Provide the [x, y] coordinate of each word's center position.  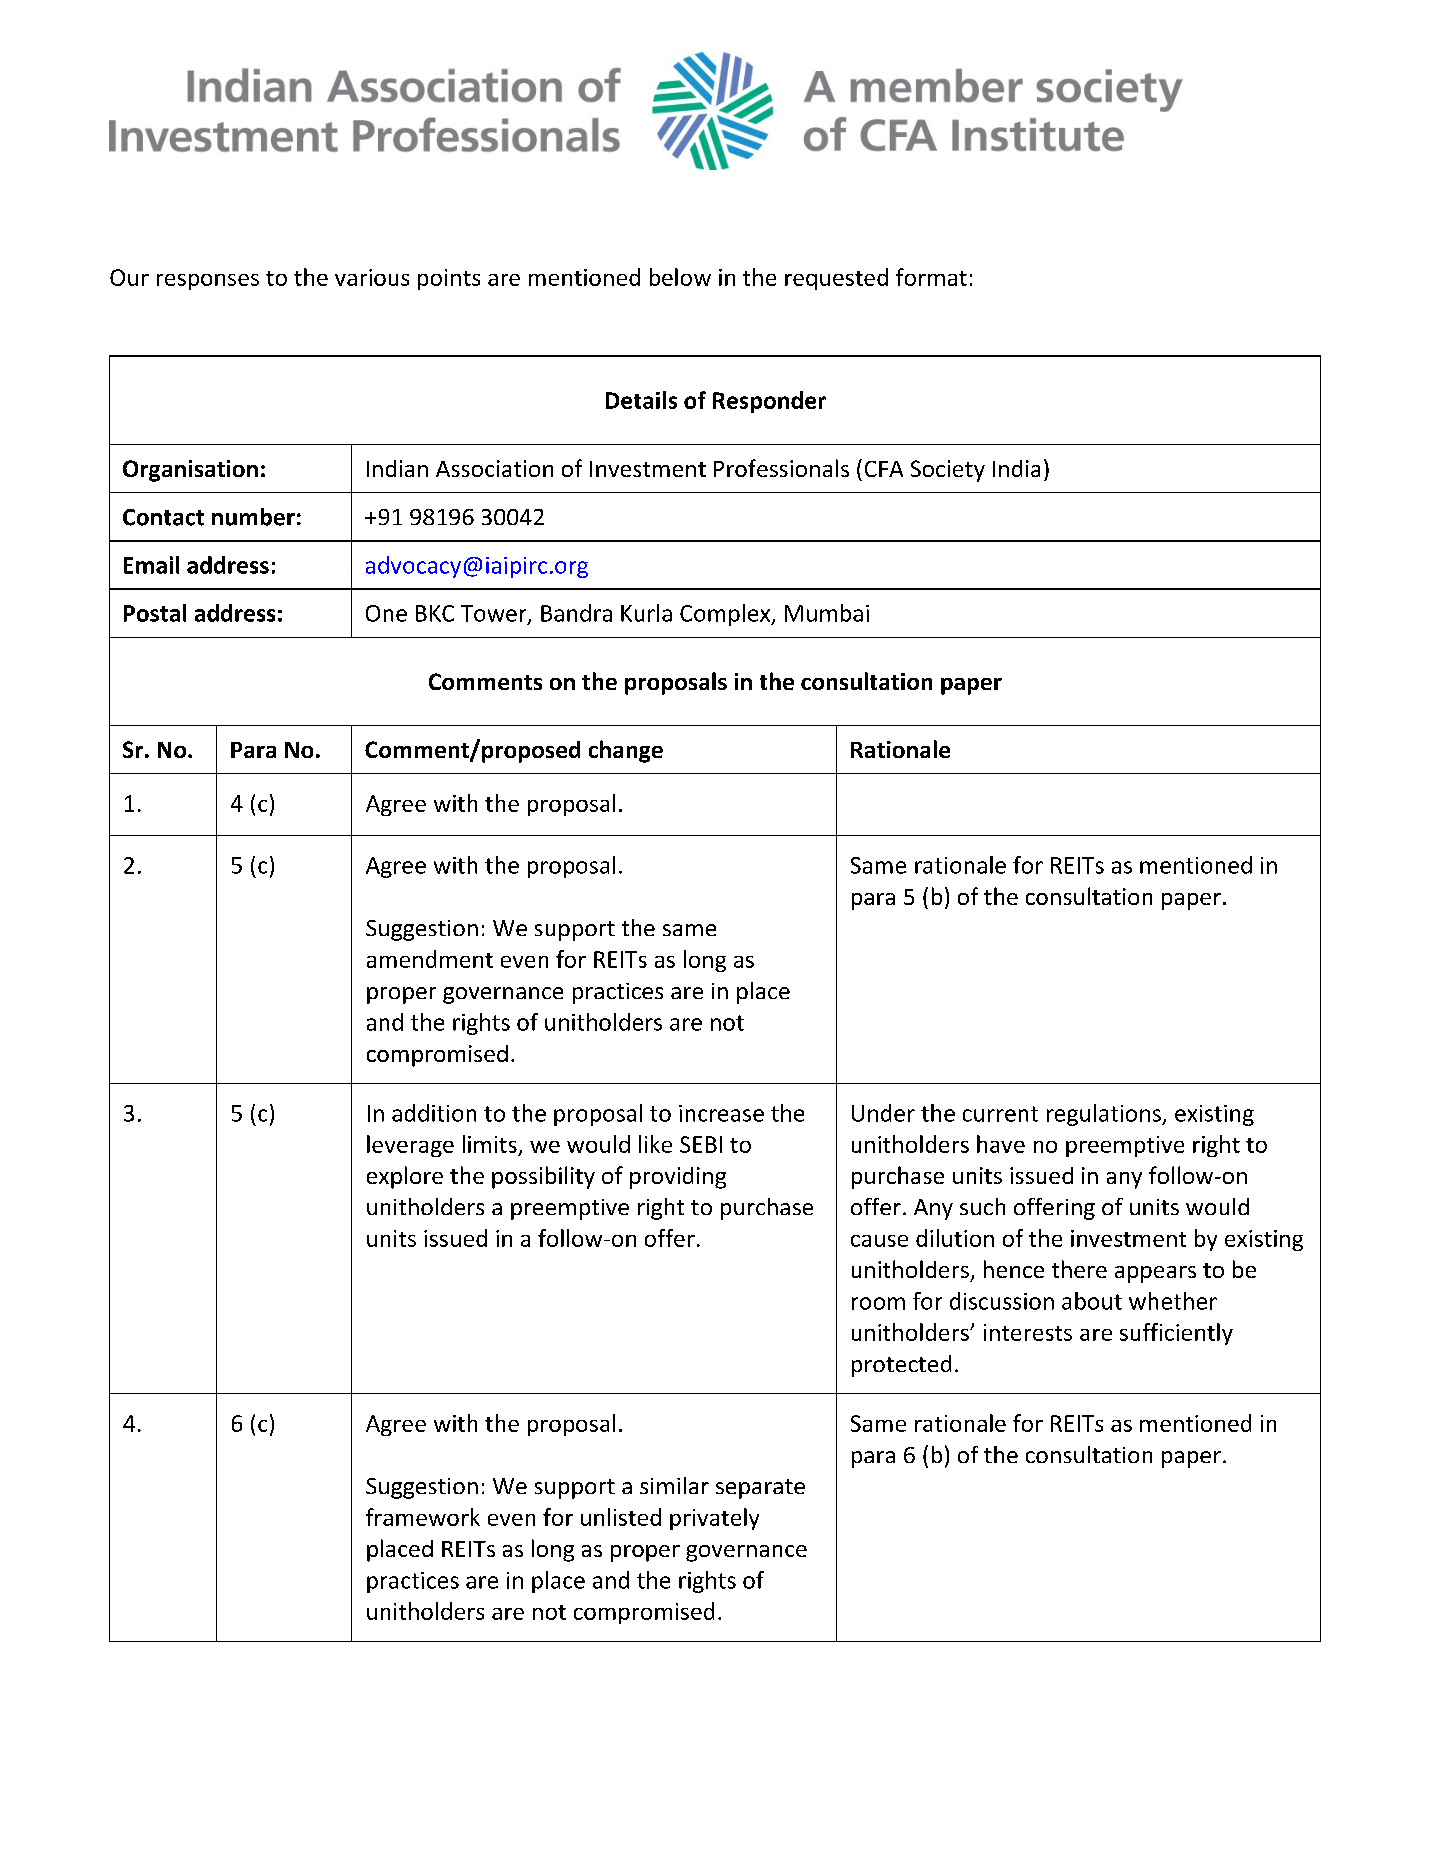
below [680, 277]
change [626, 751]
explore [405, 1177]
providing [678, 1178]
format [931, 277]
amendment [430, 959]
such [982, 1206]
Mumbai [827, 613]
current [1000, 1114]
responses [208, 282]
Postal [155, 613]
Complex [726, 615]
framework [423, 1517]
